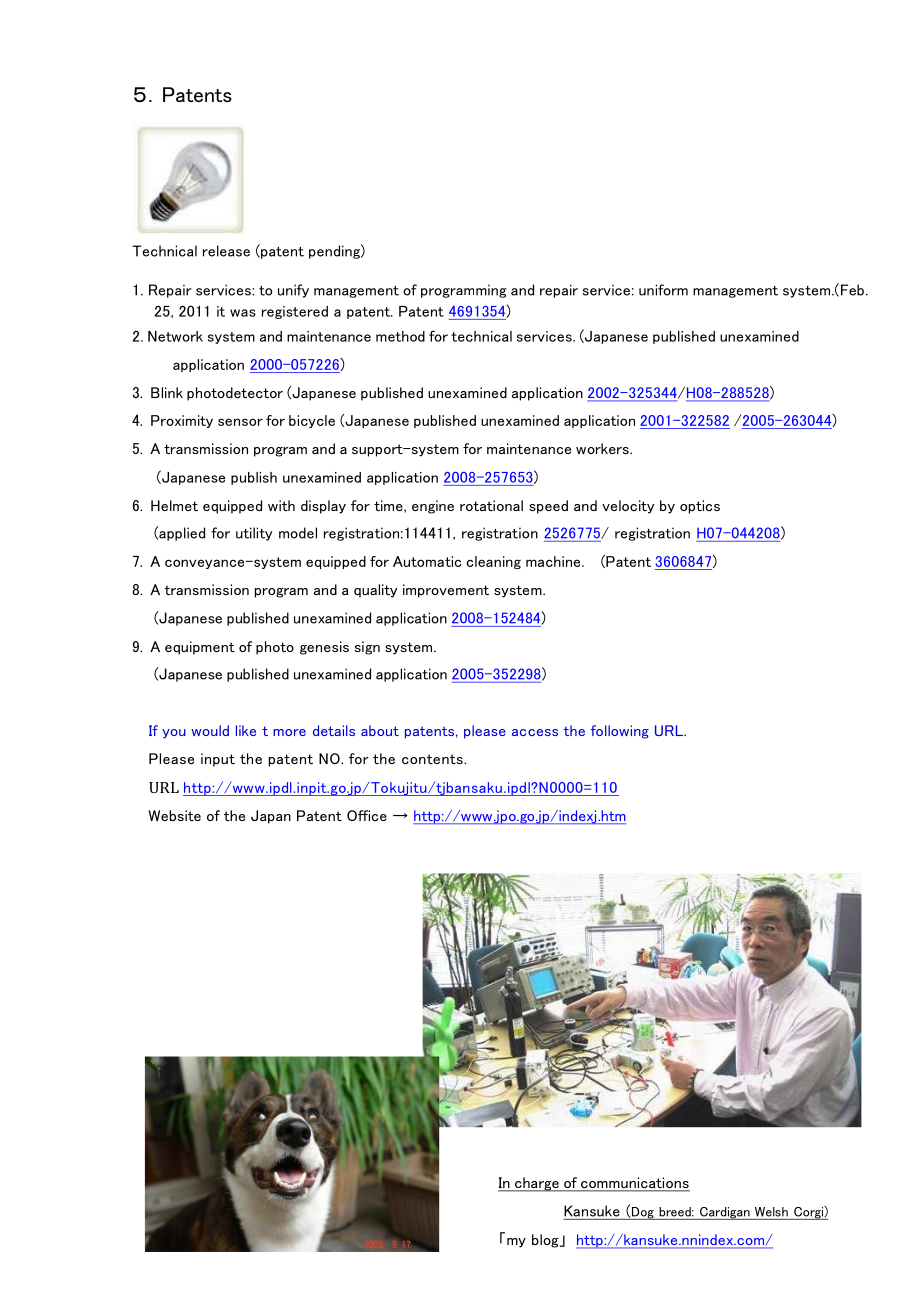 The height and width of the screenshot is (1308, 924). I want to click on release, so click(226, 251).
